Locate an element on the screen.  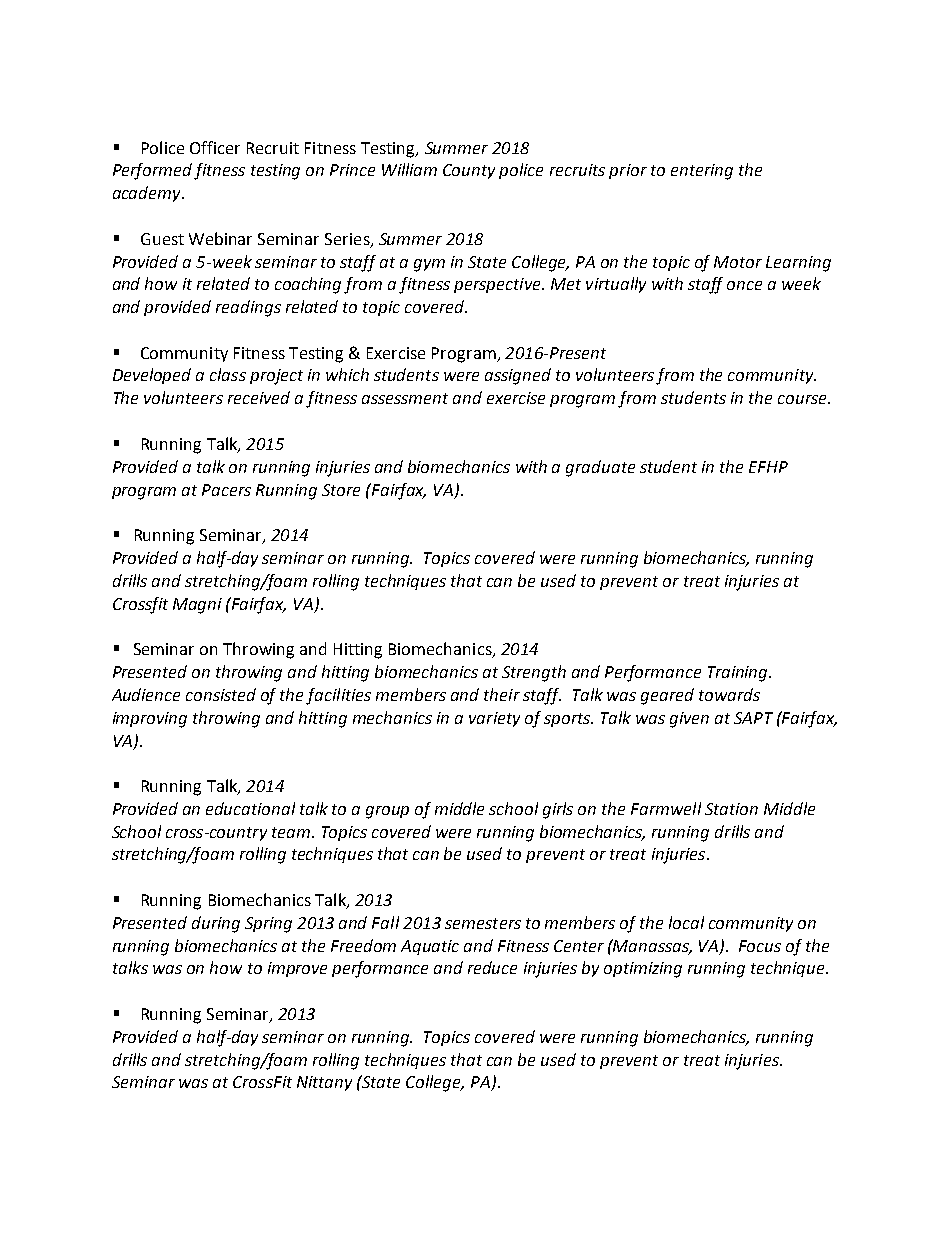
course is located at coordinates (803, 399).
